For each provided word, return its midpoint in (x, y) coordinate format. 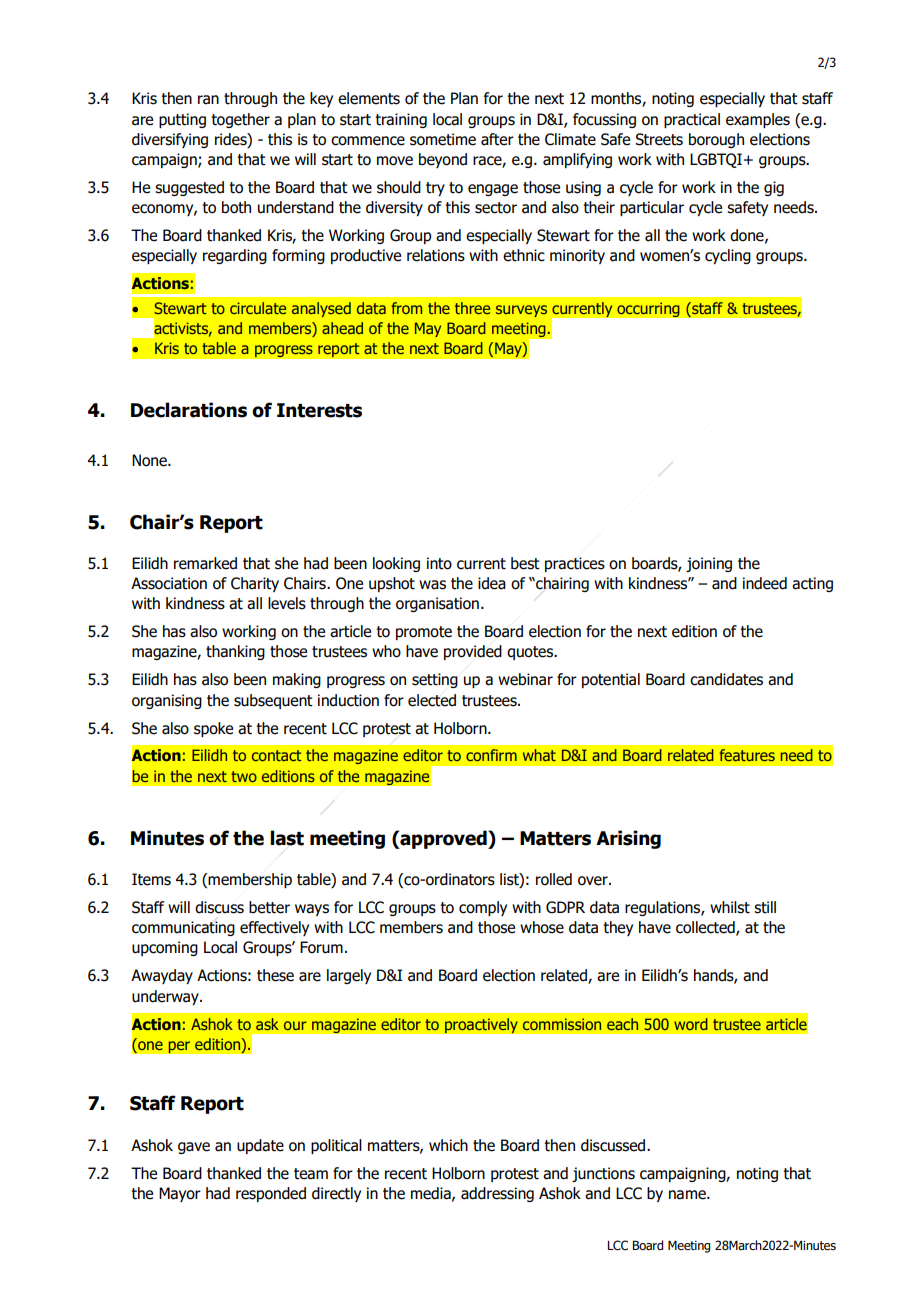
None (150, 460)
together (240, 120)
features (747, 755)
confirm (491, 755)
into (439, 563)
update (260, 1146)
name (688, 1195)
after (497, 139)
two (244, 776)
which (448, 1145)
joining (709, 564)
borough (716, 140)
